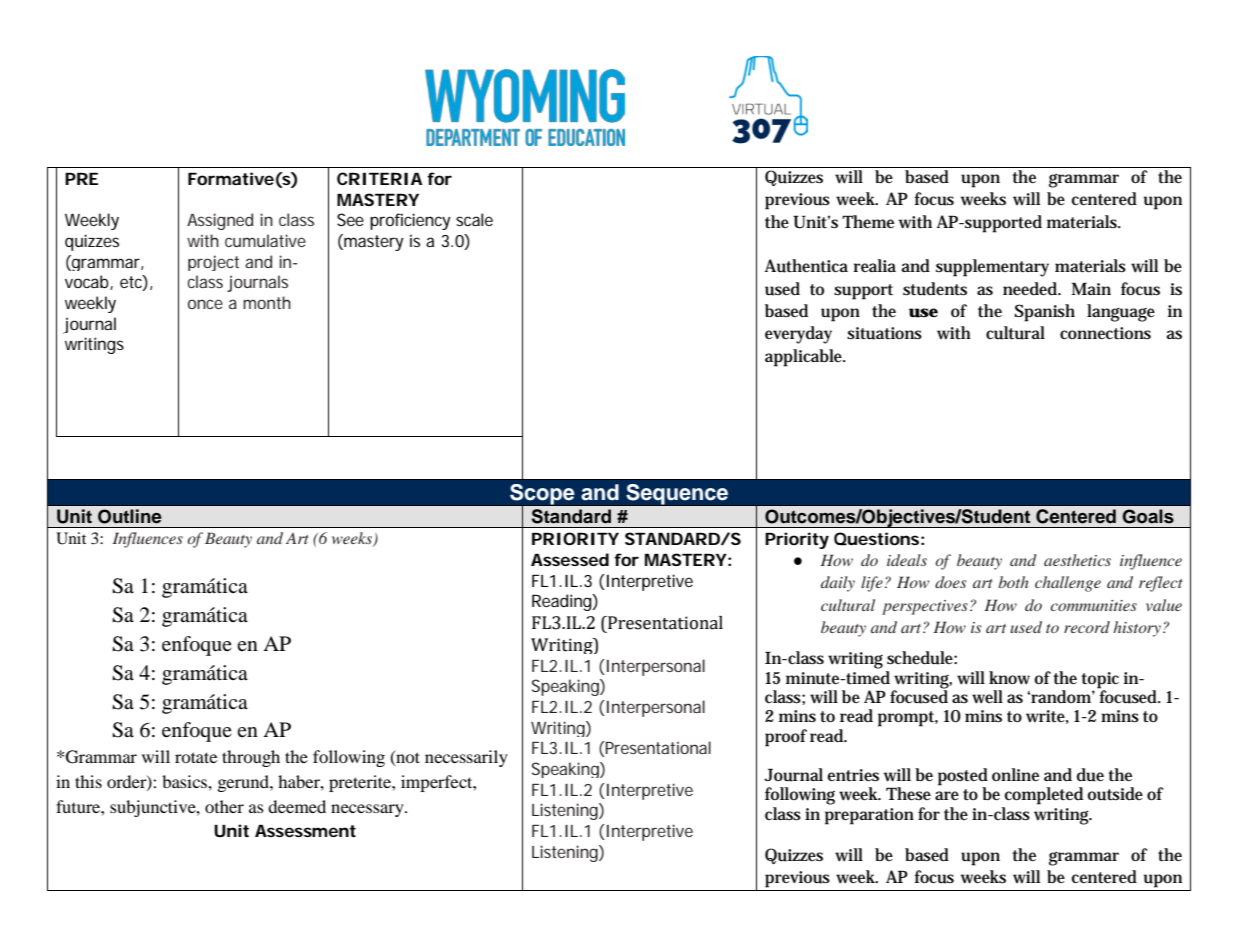 This image has height=952, width=1233. I want to click on preparation, so click(869, 816).
